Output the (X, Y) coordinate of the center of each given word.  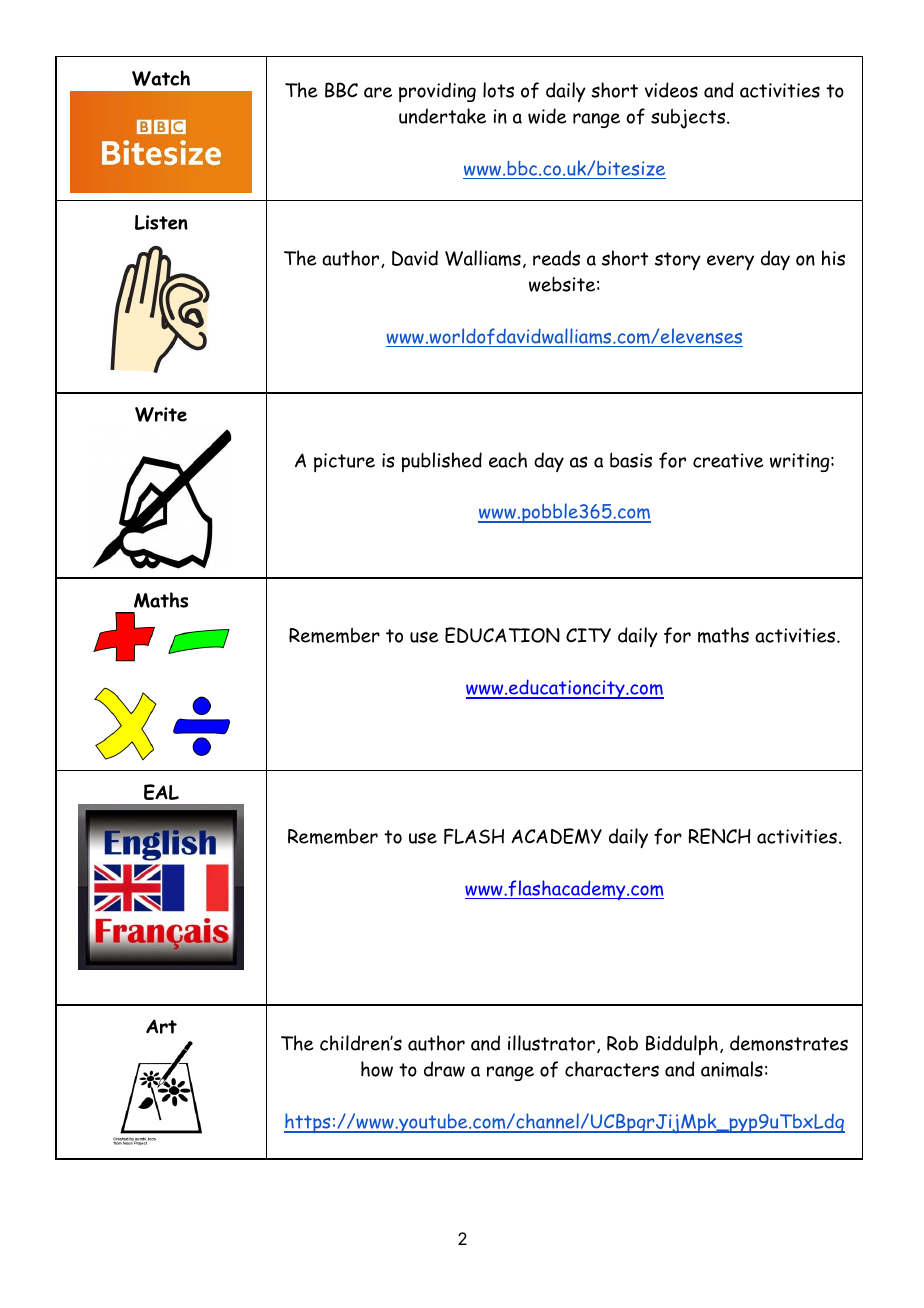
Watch (161, 78)
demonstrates (789, 1043)
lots (498, 90)
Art (161, 1026)
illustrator (551, 1043)
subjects (689, 119)
